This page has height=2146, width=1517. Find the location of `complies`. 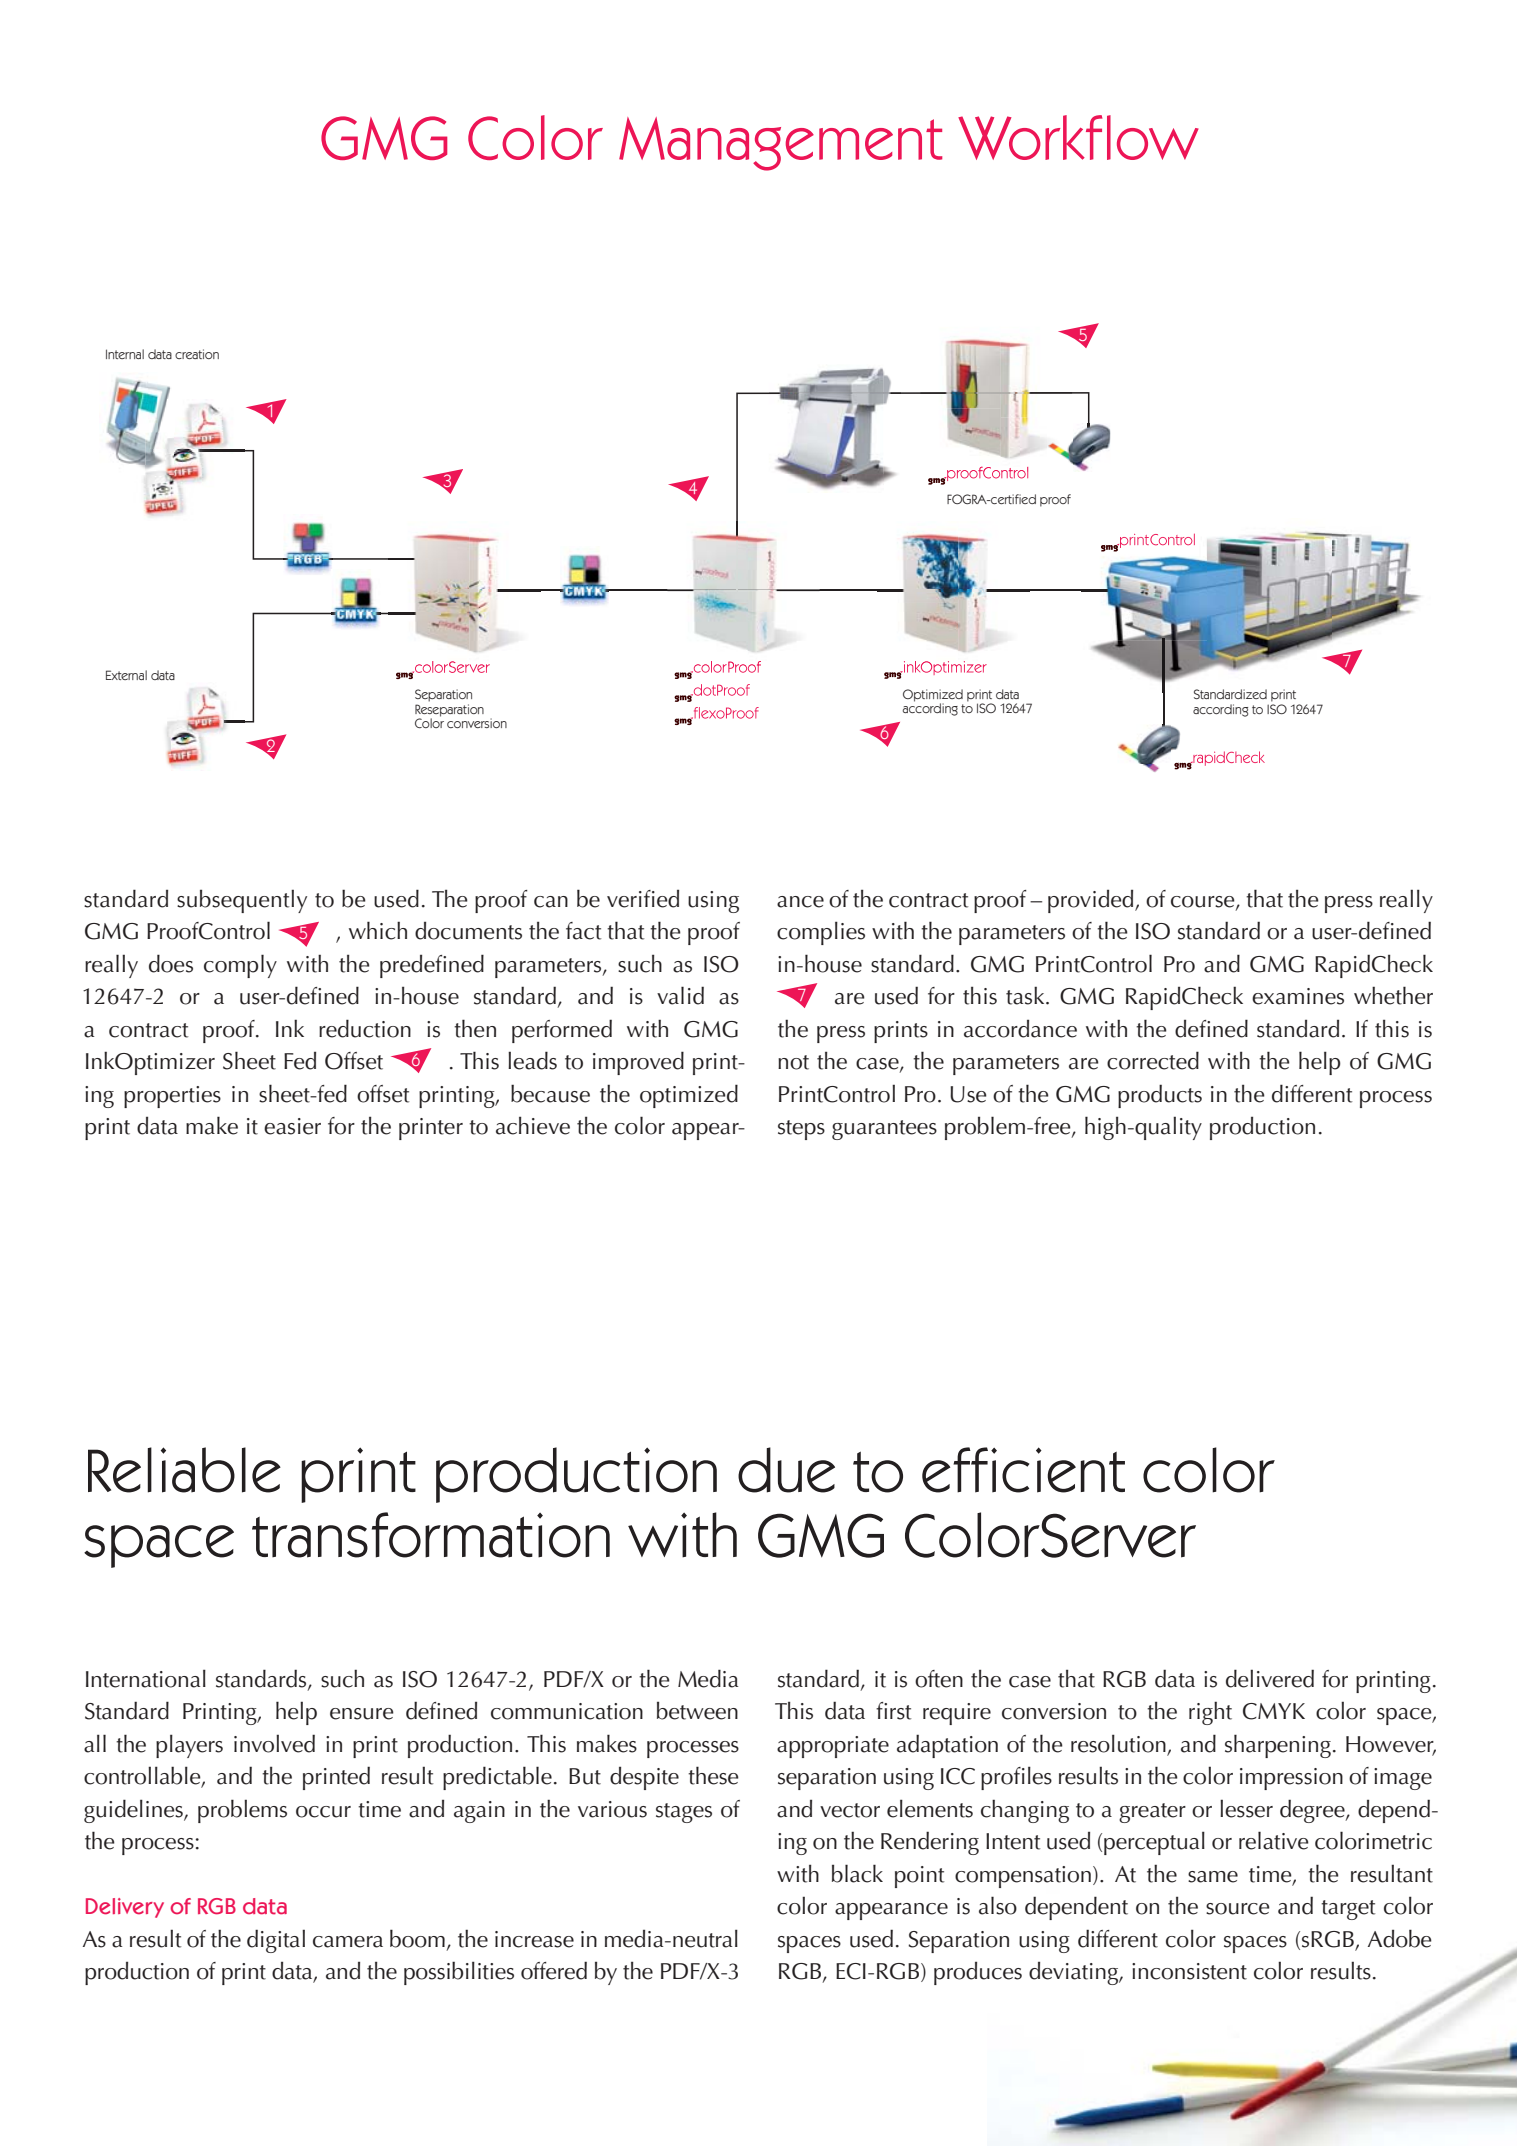

complies is located at coordinates (821, 933).
